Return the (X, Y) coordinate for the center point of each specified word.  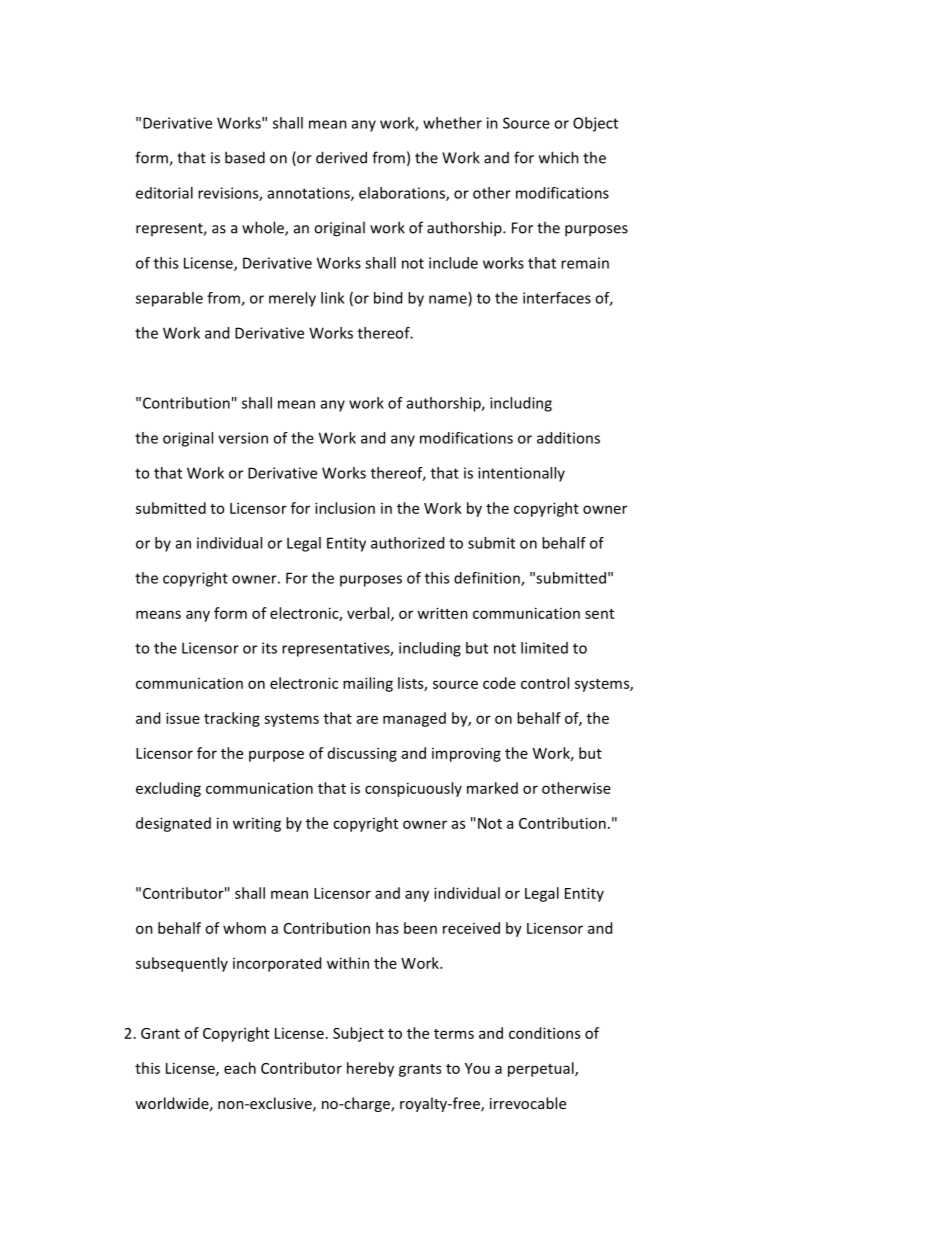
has (387, 928)
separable (169, 299)
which (559, 157)
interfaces (557, 298)
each (240, 1068)
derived (341, 157)
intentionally (521, 474)
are (367, 719)
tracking (232, 719)
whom (244, 928)
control (545, 683)
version (243, 438)
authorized (407, 543)
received (471, 928)
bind (388, 298)
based (245, 157)
